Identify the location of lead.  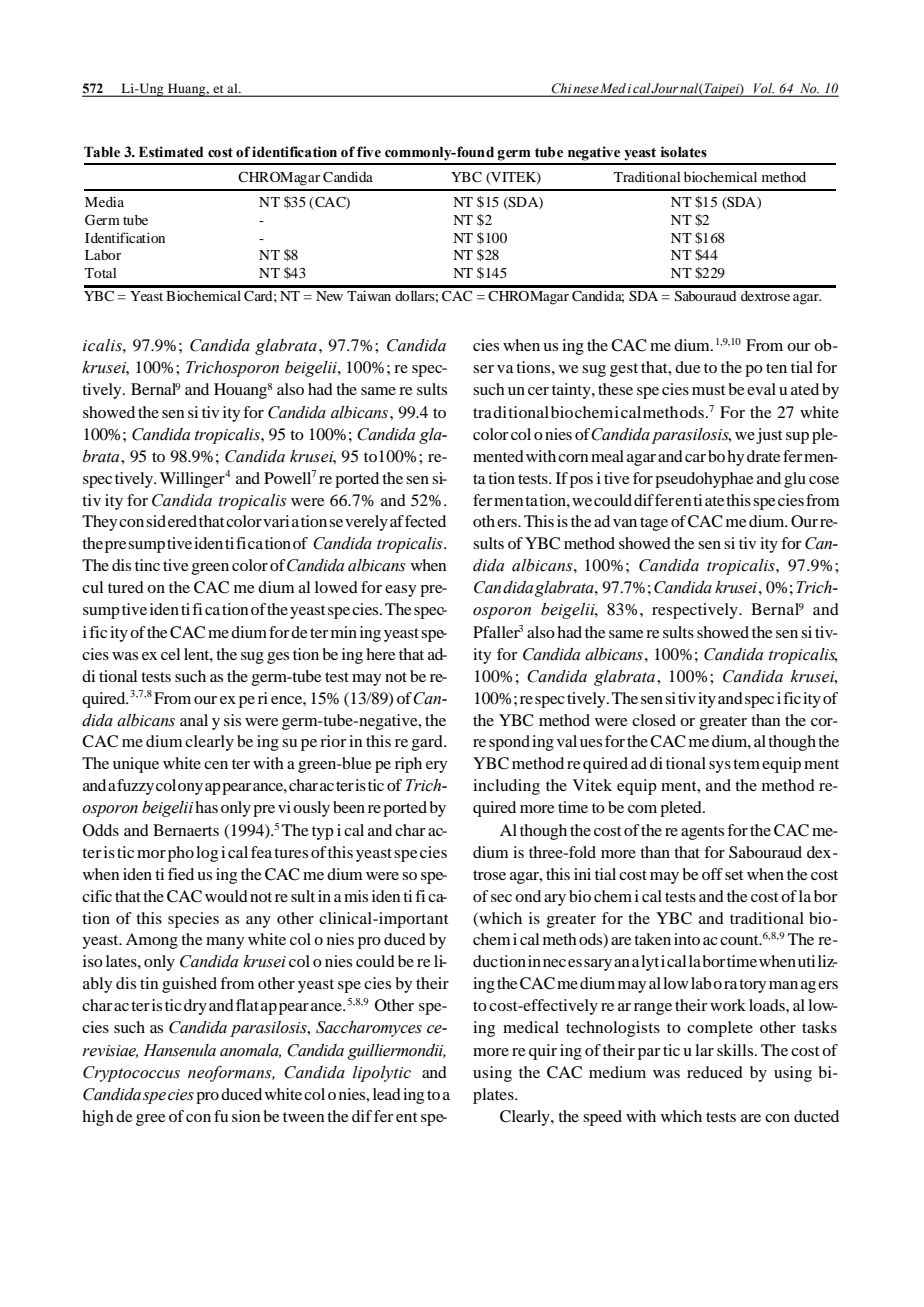
(387, 1094).
